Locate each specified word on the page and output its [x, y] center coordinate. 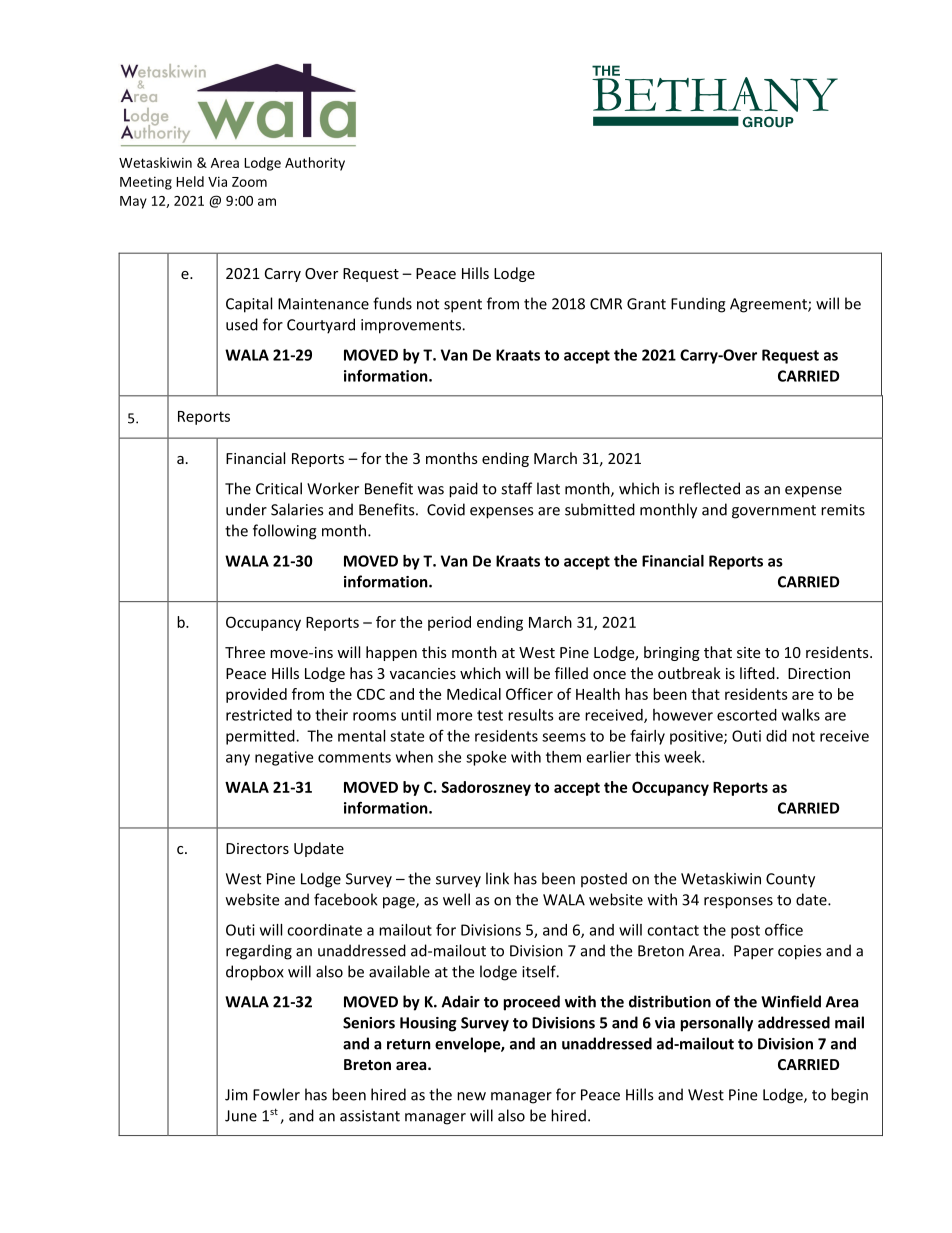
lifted [757, 673]
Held [190, 181]
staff [516, 488]
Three [245, 652]
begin [849, 1096]
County [790, 880]
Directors [257, 848]
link [497, 878]
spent [463, 306]
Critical [279, 488]
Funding [698, 305]
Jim [236, 1095]
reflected [709, 488]
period [449, 623]
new [471, 1096]
